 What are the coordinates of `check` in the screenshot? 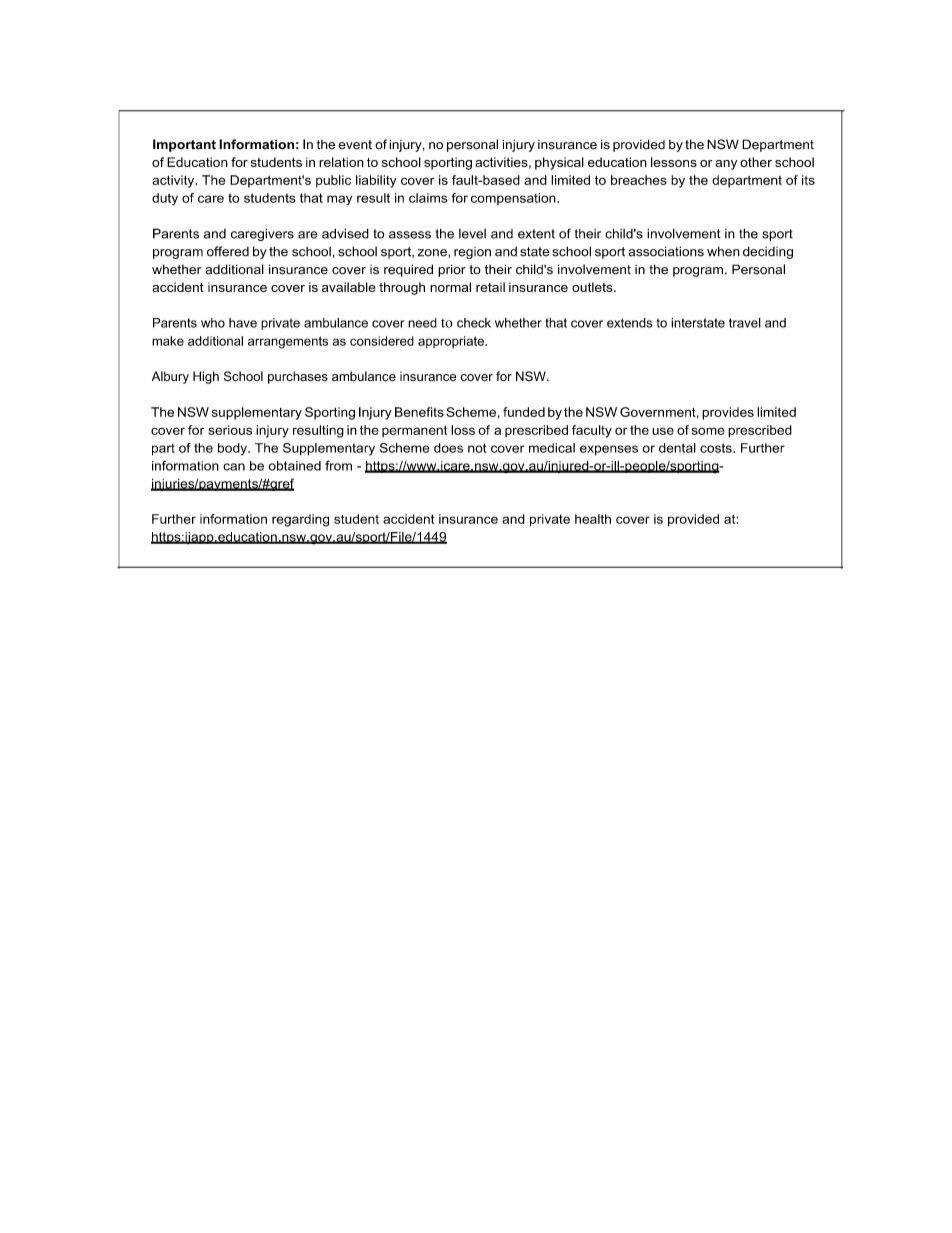 It's located at (474, 323).
